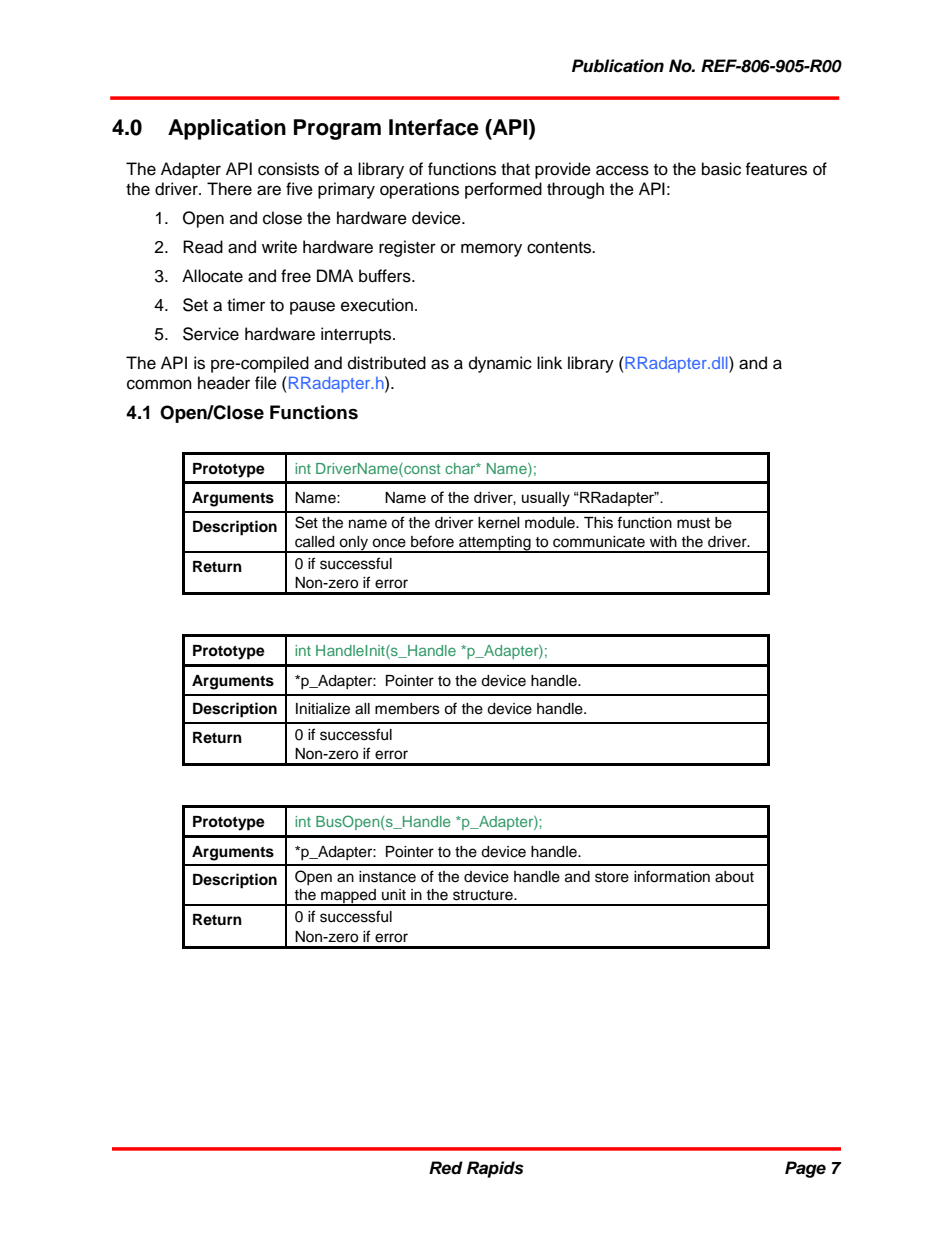 This page has width=952, height=1233. What do you see at coordinates (663, 541) in the page?
I see `with` at bounding box center [663, 541].
